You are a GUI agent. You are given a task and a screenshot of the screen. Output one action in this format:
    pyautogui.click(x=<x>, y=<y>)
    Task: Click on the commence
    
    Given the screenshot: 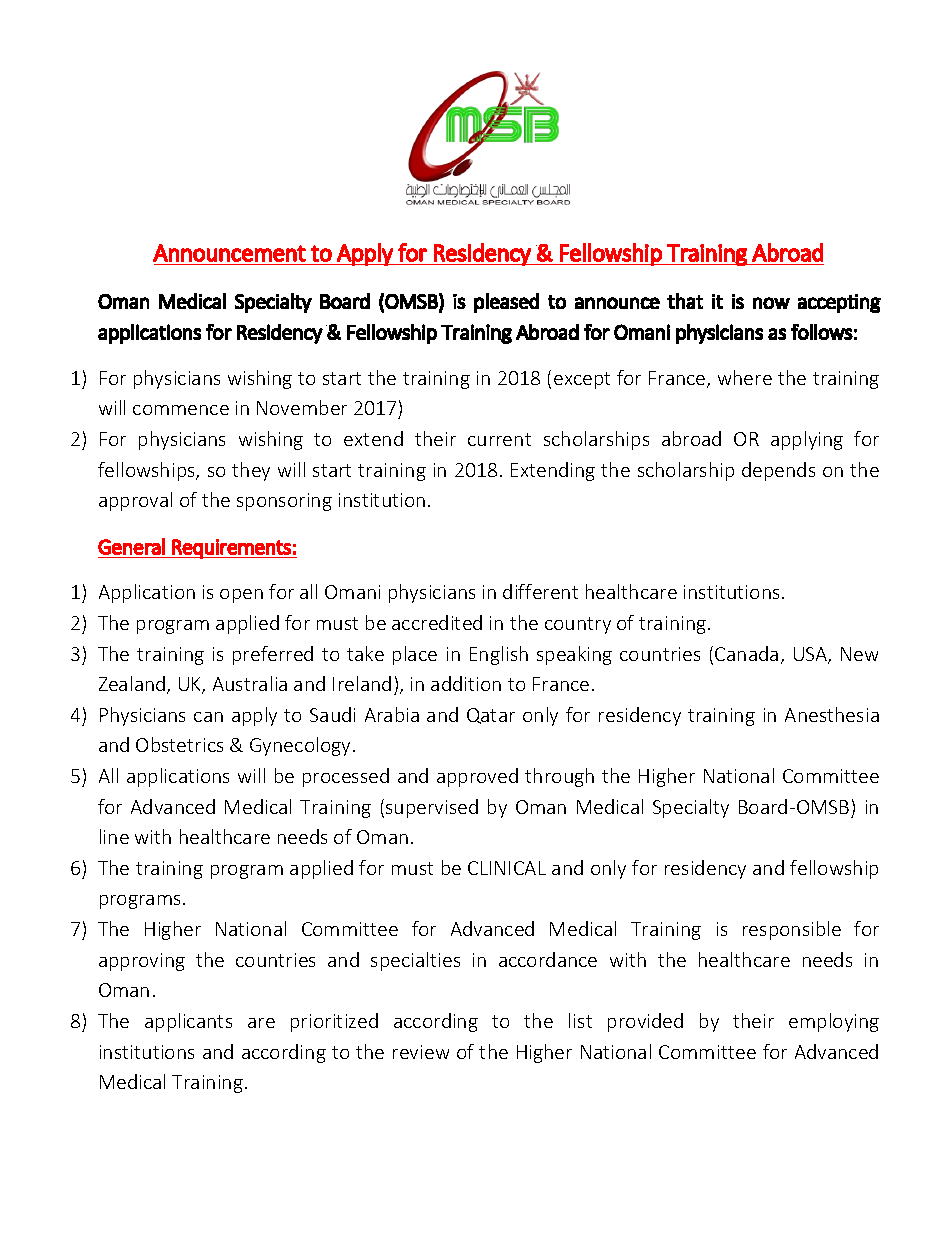 What is the action you would take?
    pyautogui.click(x=181, y=410)
